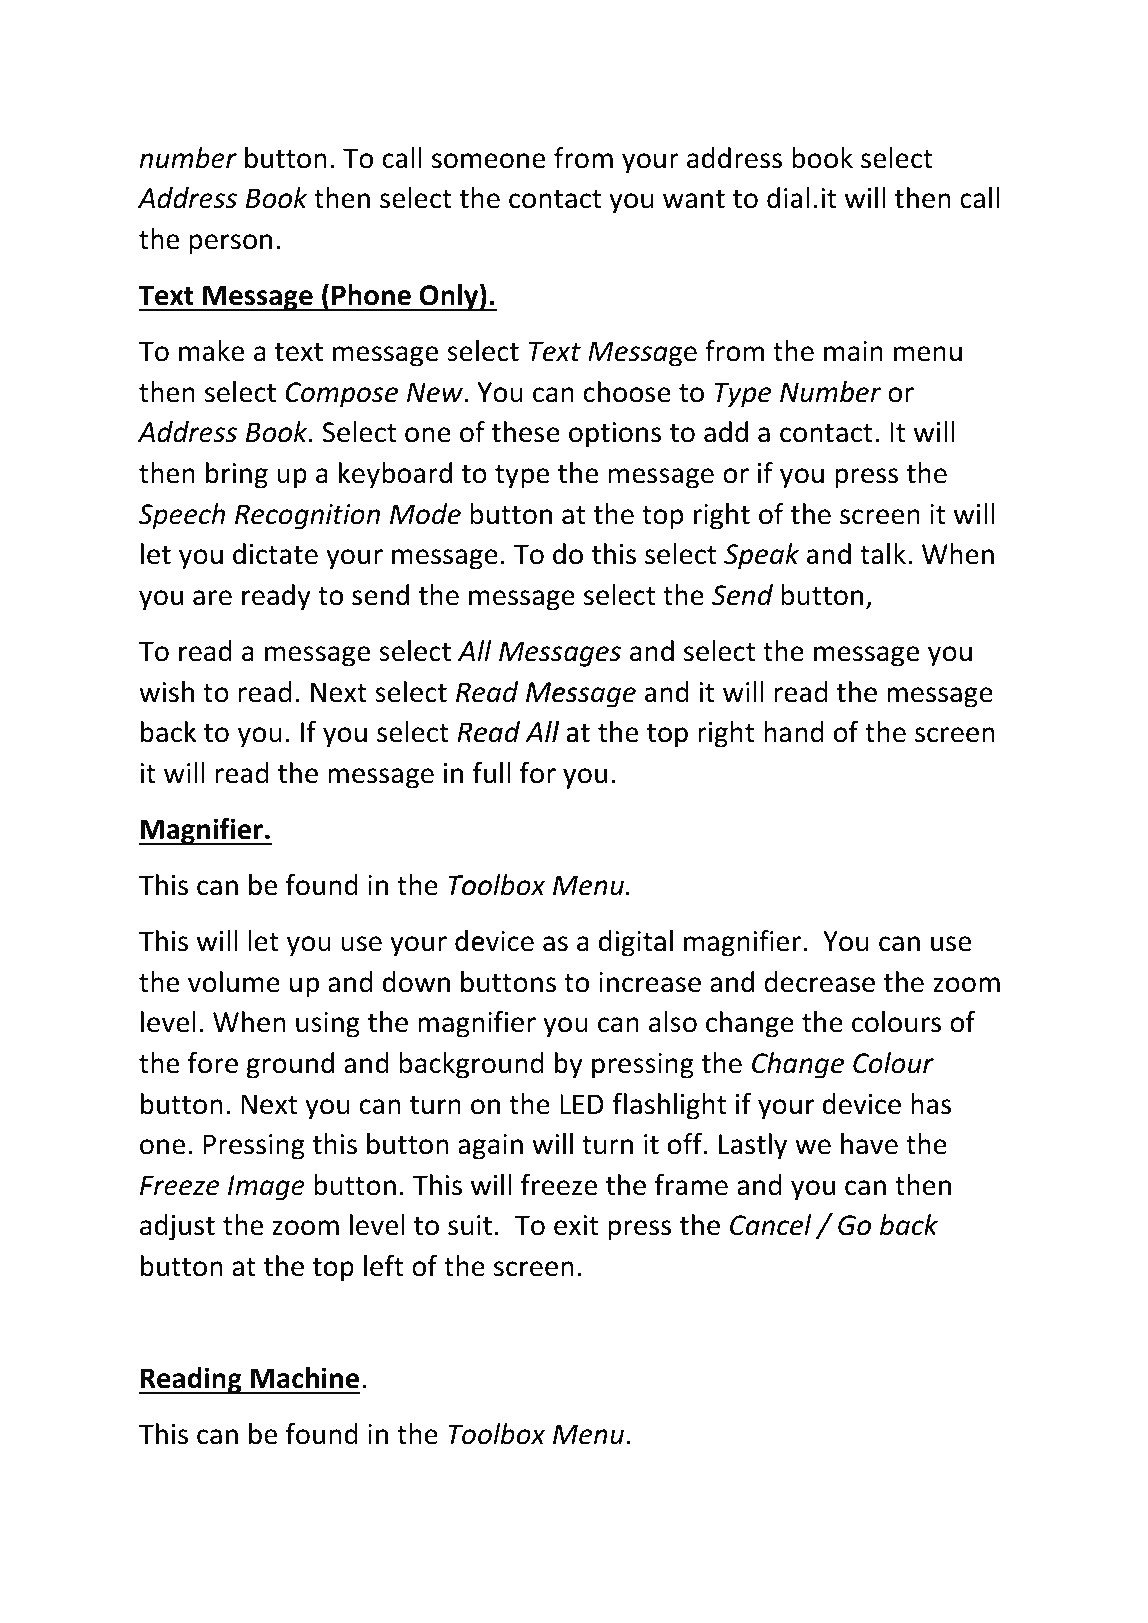  Describe the element at coordinates (266, 1188) in the screenshot. I see `Image` at that location.
